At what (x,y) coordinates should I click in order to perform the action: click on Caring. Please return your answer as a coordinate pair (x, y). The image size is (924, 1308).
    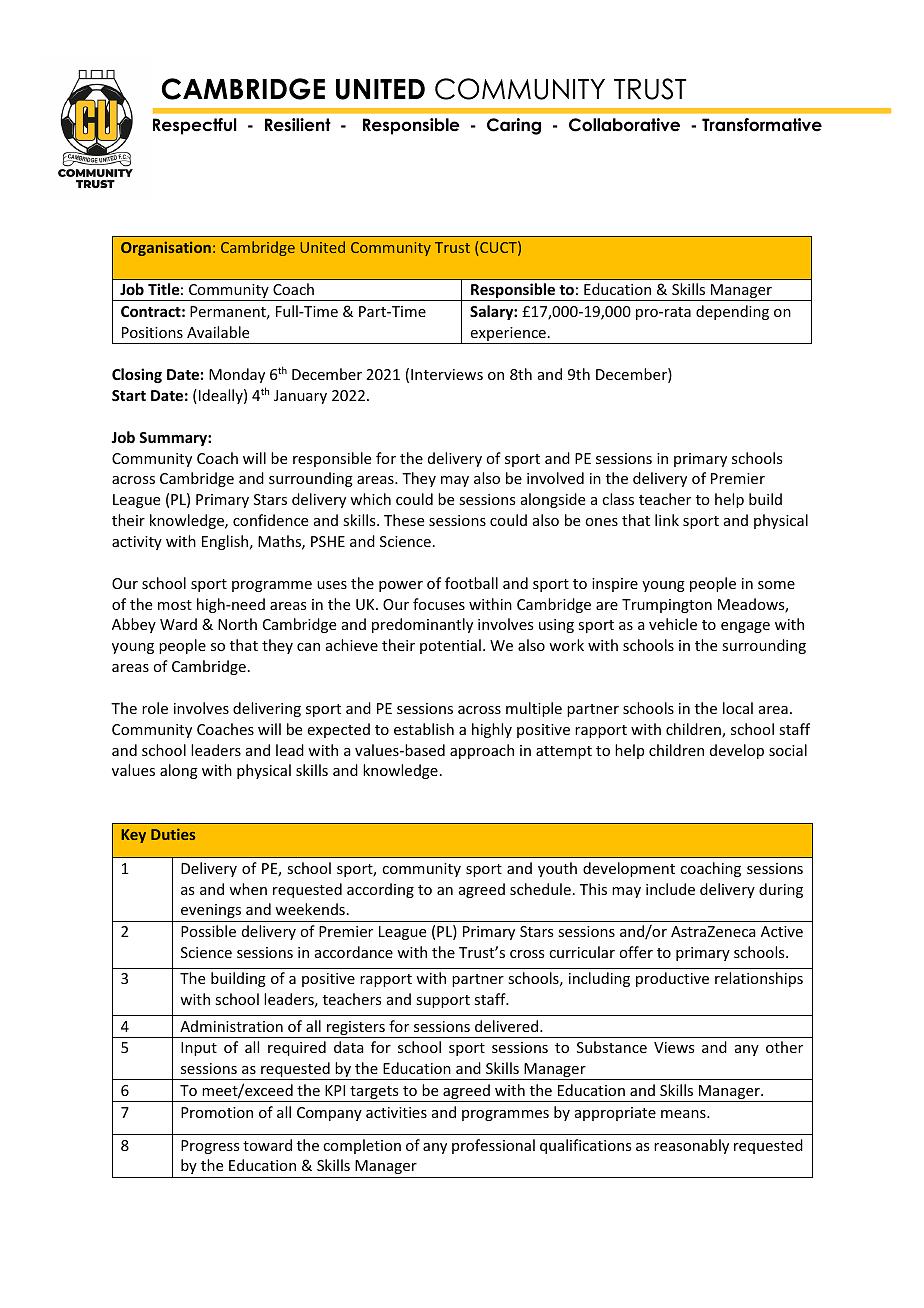
    Looking at the image, I should click on (514, 126).
